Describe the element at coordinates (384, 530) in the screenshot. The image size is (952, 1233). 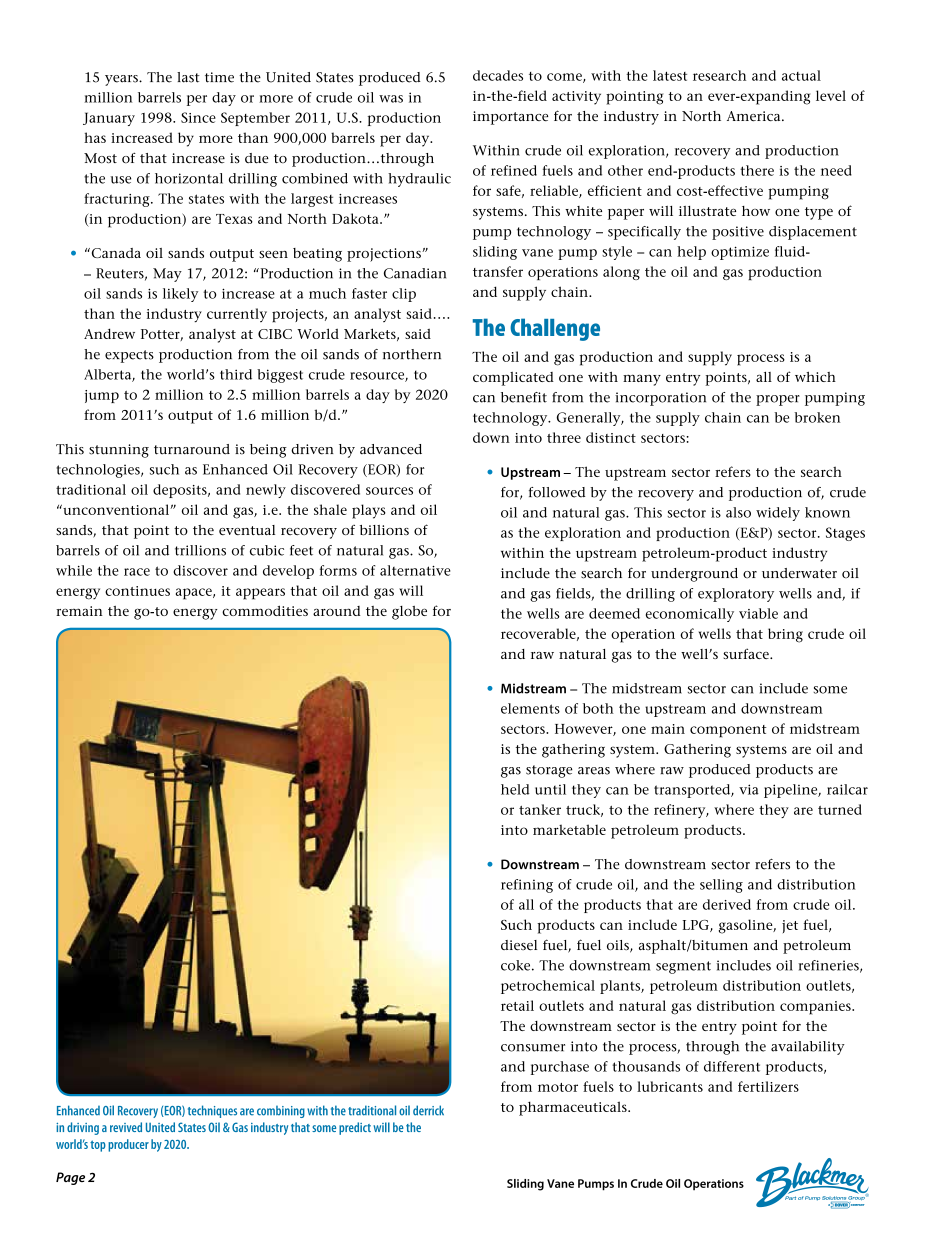
I see `billions` at that location.
